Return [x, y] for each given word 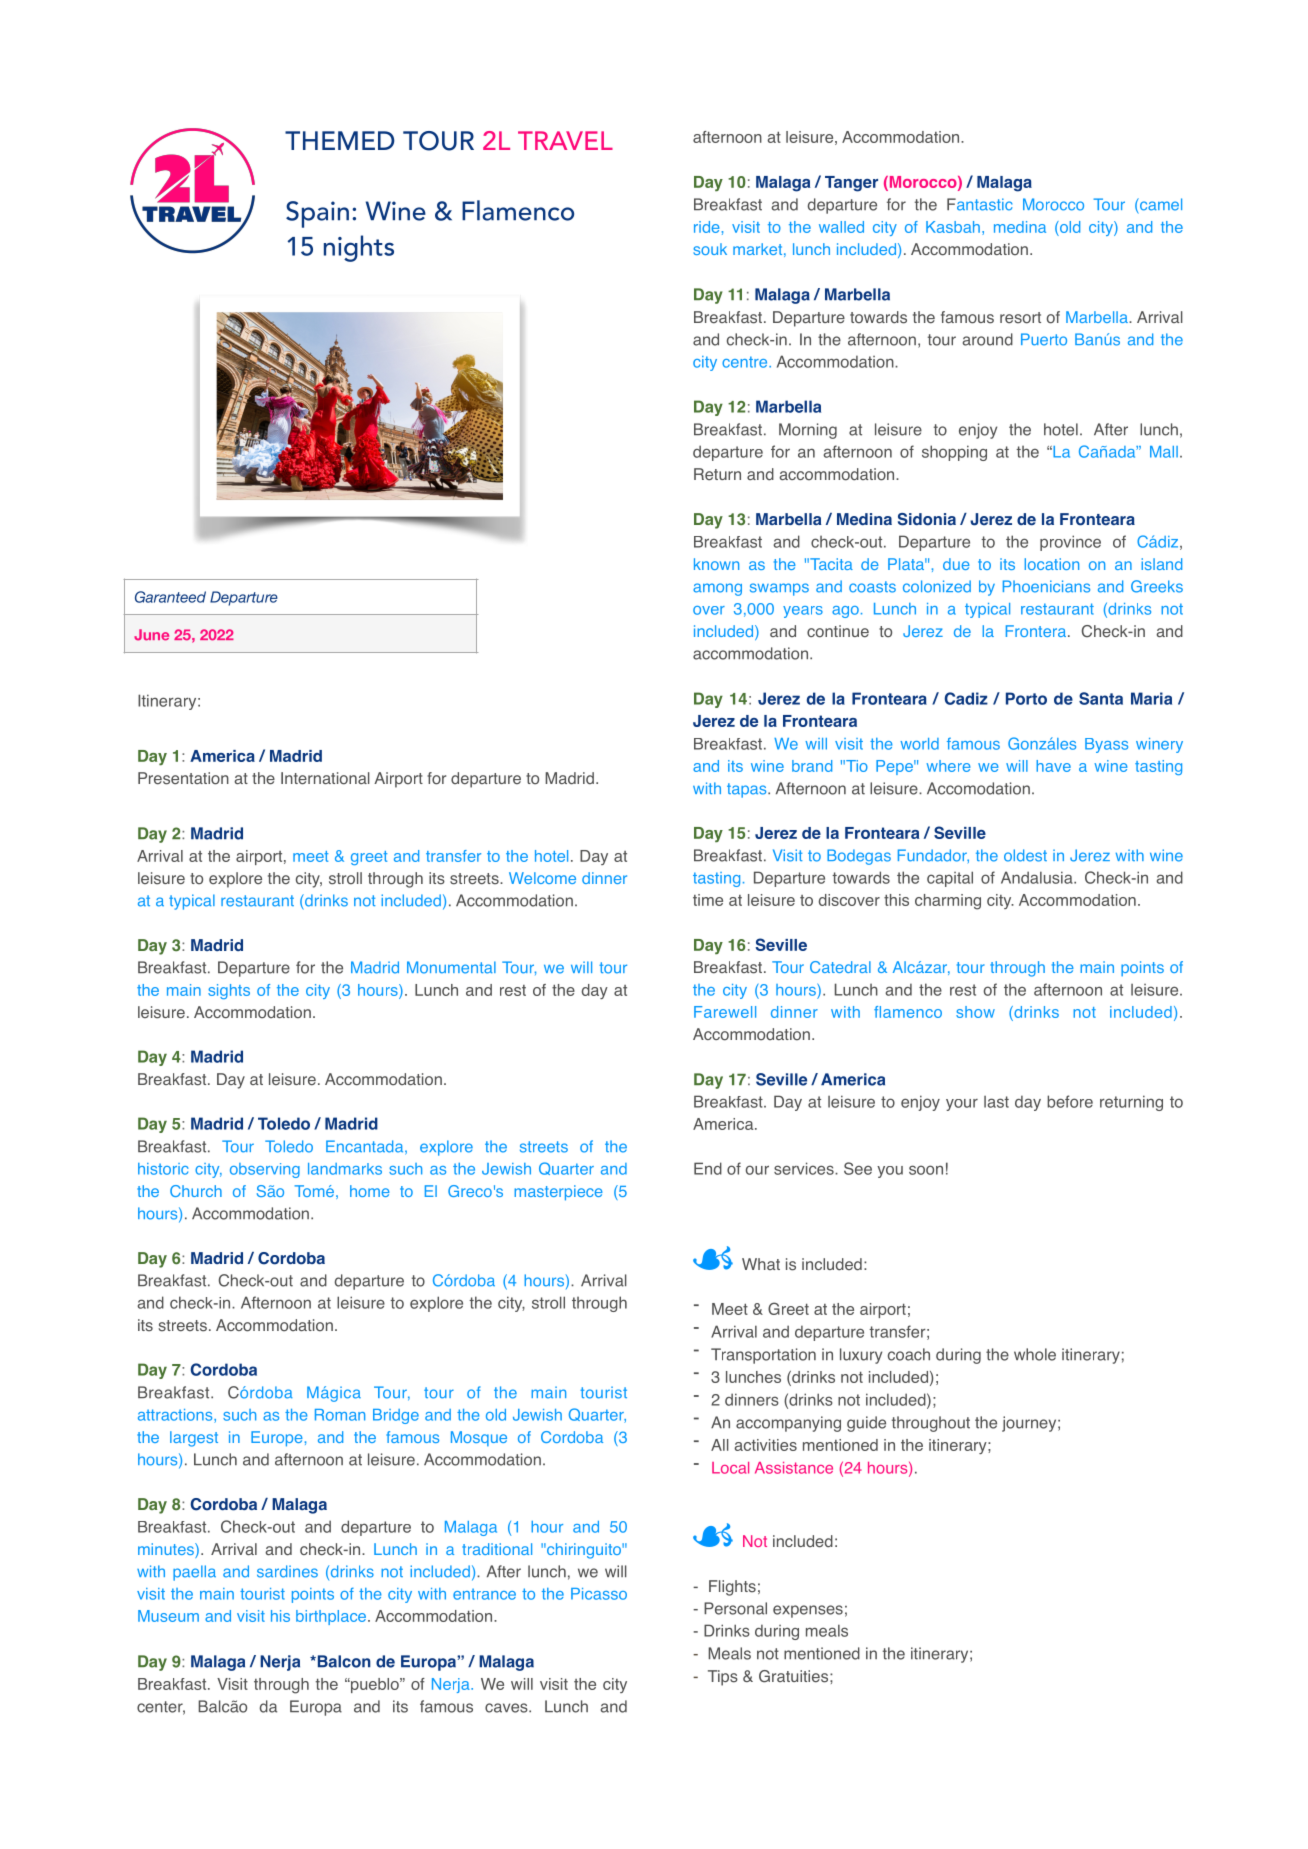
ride [706, 227]
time [708, 900]
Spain [317, 214]
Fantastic [979, 204]
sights [229, 991]
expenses [808, 1611]
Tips [723, 1678]
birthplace [332, 1617]
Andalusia [1038, 877]
